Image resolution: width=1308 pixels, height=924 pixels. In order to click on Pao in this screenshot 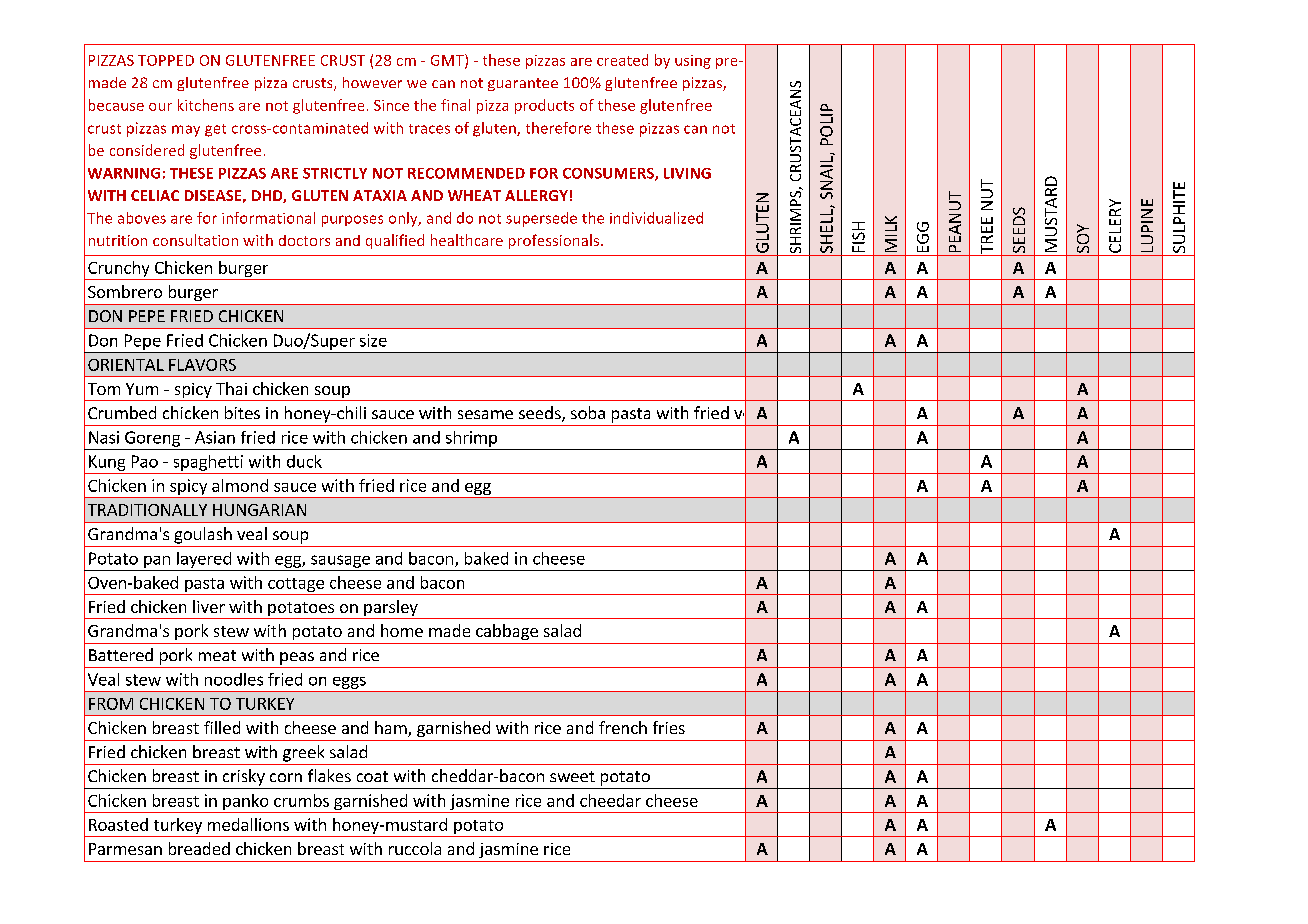, I will do `click(145, 461)`.
